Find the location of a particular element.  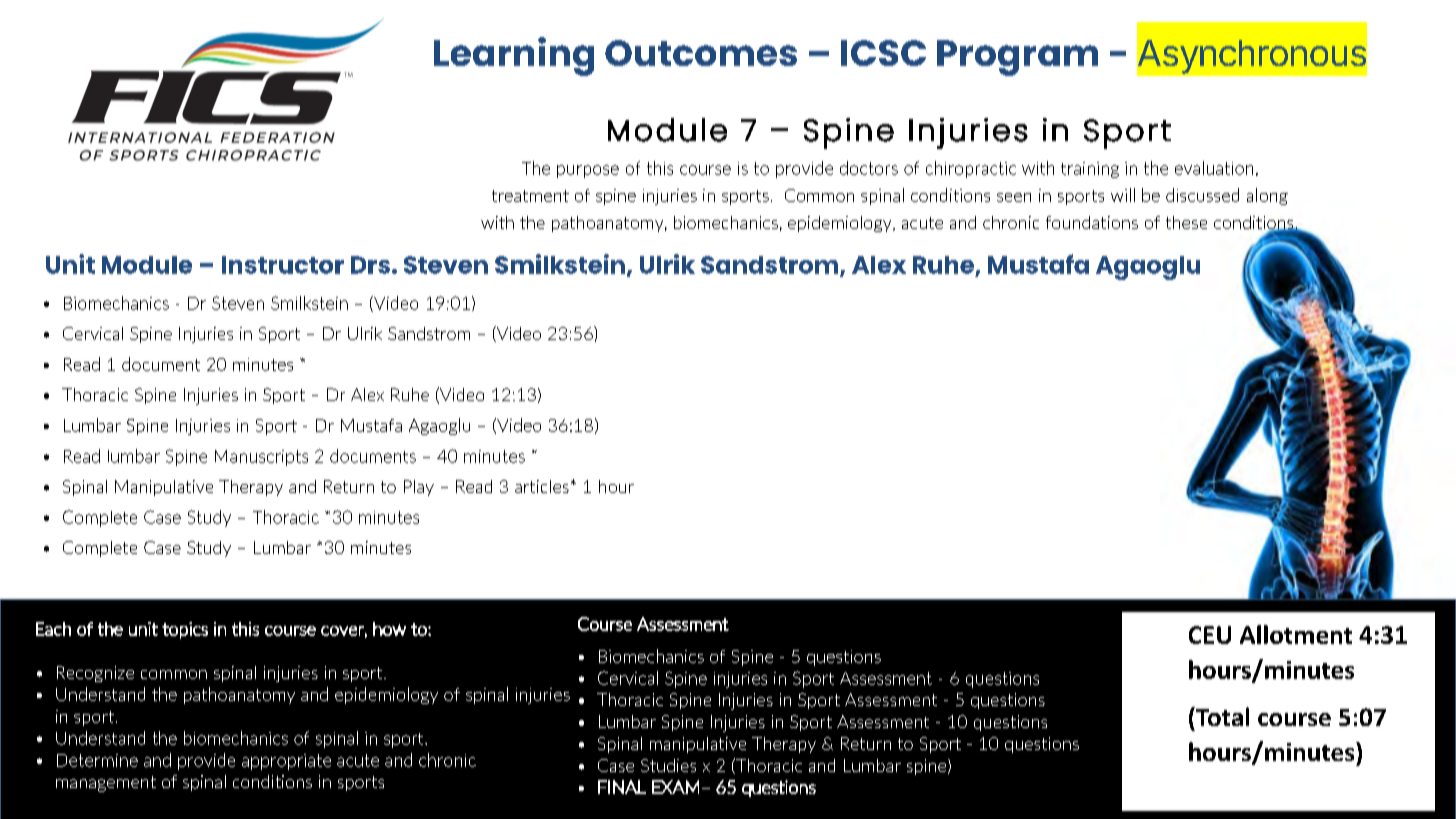

these is located at coordinates (1186, 222).
